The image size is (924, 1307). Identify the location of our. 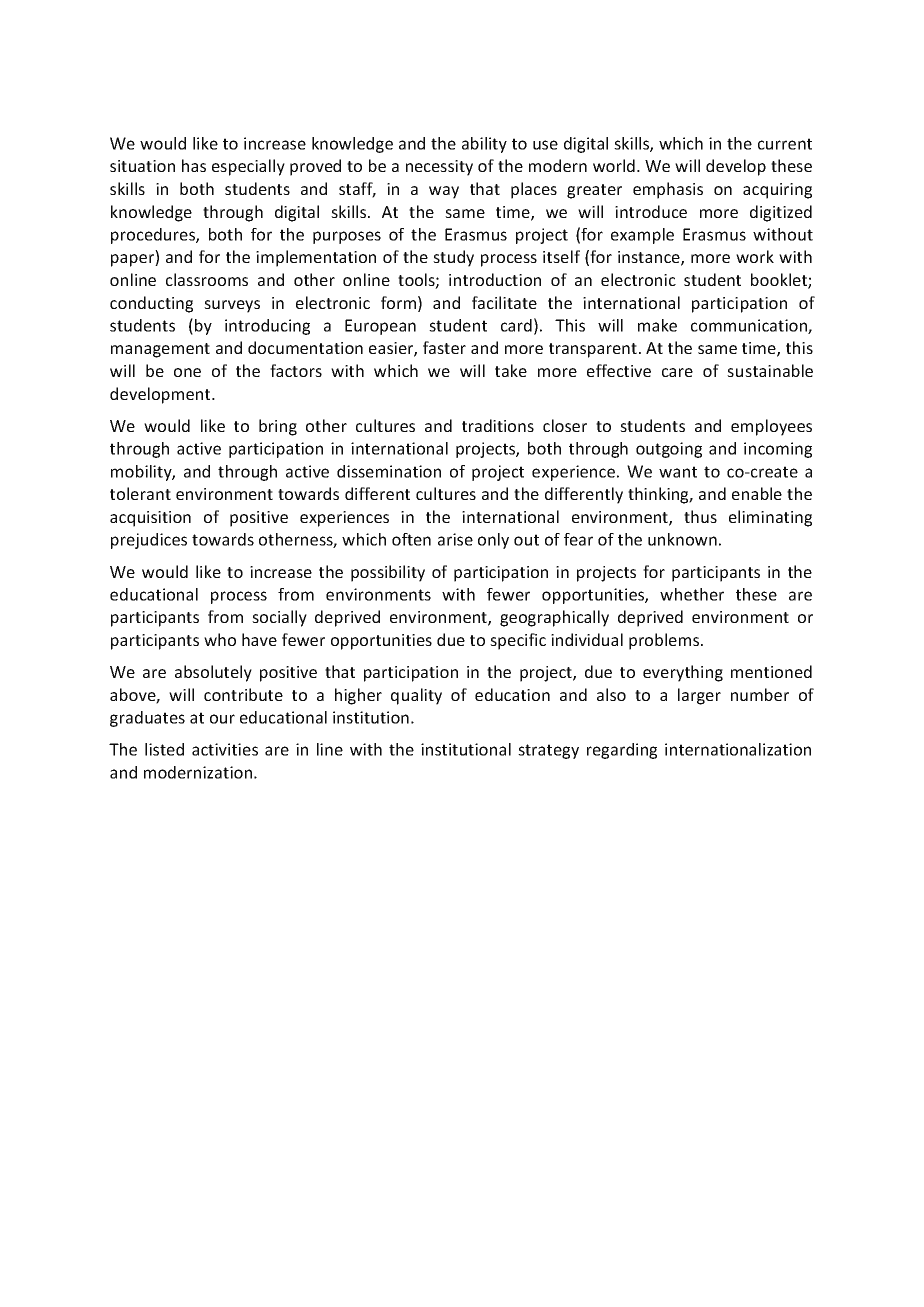
(222, 719).
